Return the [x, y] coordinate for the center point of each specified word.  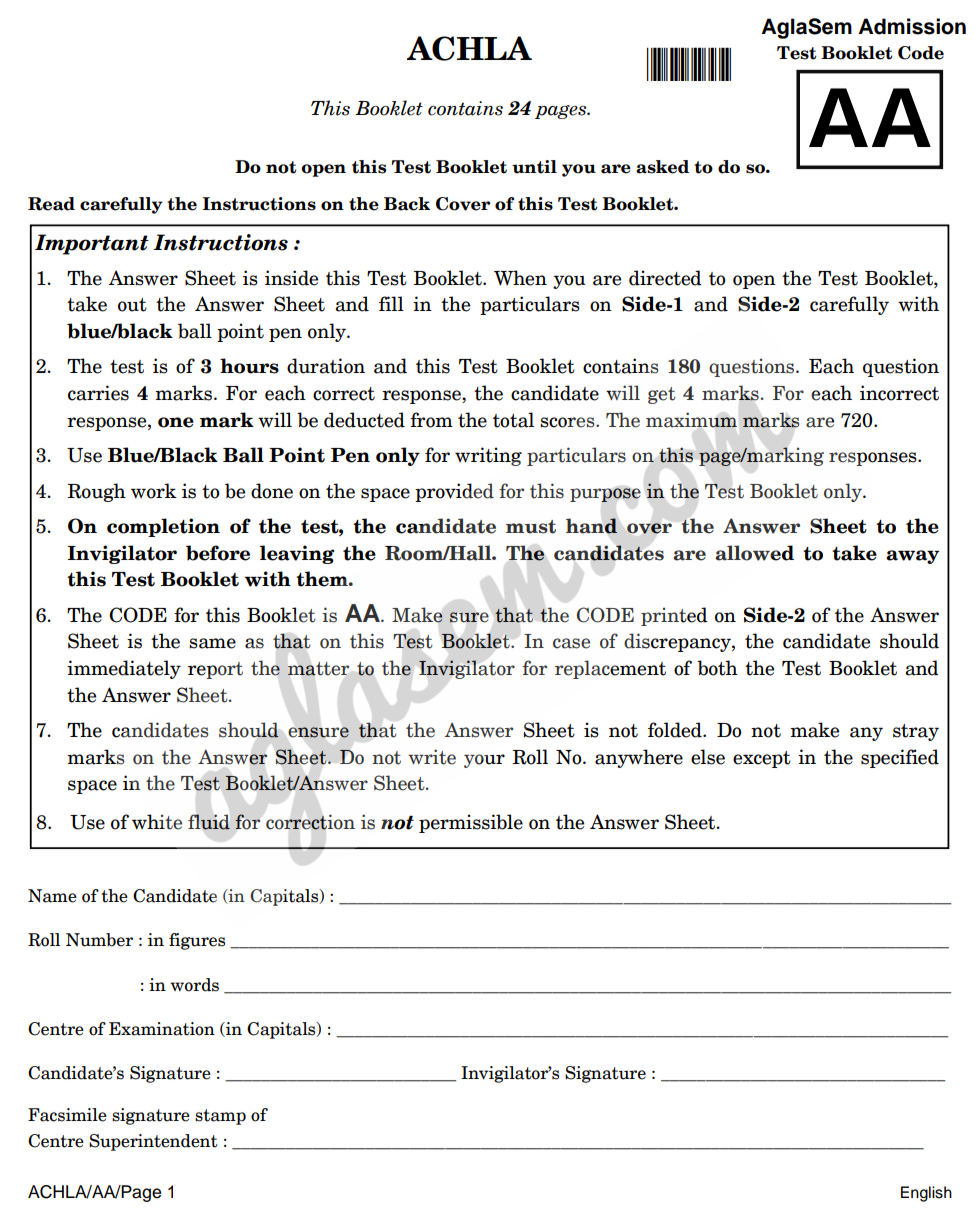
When [520, 278]
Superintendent [153, 1142]
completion [163, 527]
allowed [754, 553]
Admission [912, 26]
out [132, 305]
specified [900, 758]
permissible [471, 823]
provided [454, 492]
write [432, 757]
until [534, 167]
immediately [124, 669]
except [762, 759]
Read [51, 204]
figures [197, 941]
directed [665, 278]
